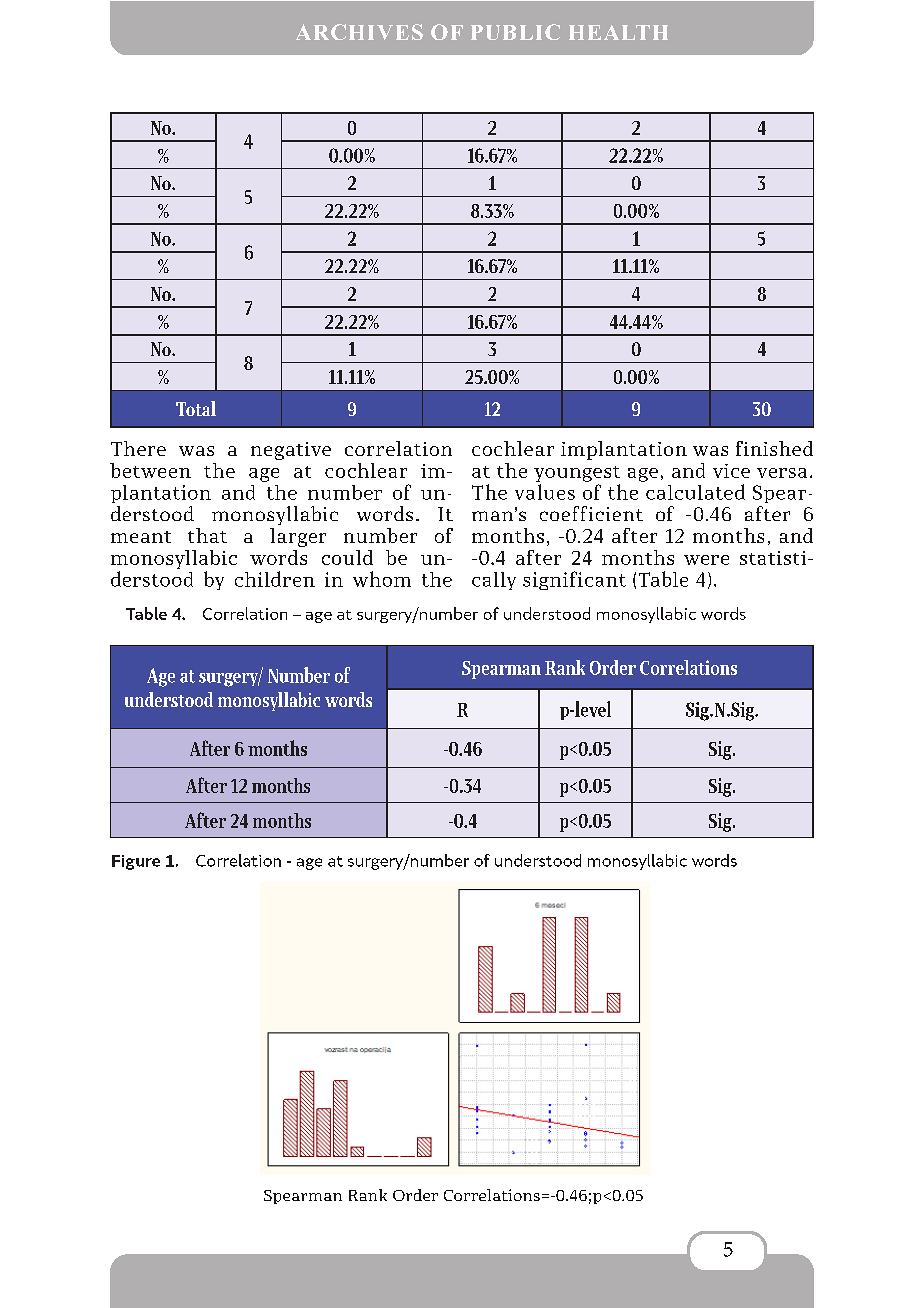 This screenshot has height=1308, width=924. Describe the element at coordinates (136, 862) in the screenshot. I see `Figure` at that location.
